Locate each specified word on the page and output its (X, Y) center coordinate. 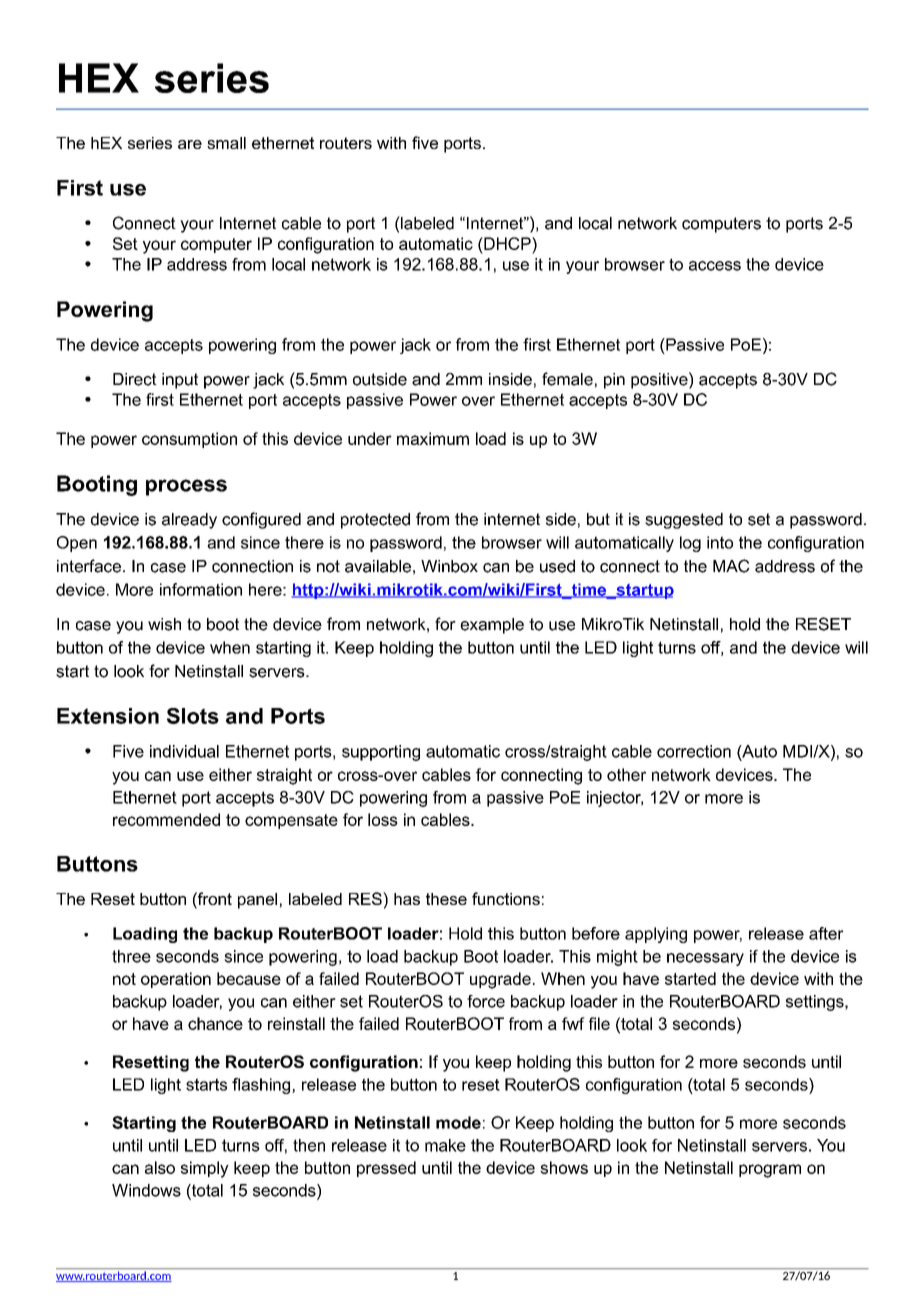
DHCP (507, 243)
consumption (189, 440)
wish (164, 624)
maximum (433, 438)
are (190, 144)
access (715, 266)
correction (694, 751)
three (131, 956)
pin (614, 381)
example (492, 626)
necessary (705, 959)
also (160, 1167)
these (446, 899)
